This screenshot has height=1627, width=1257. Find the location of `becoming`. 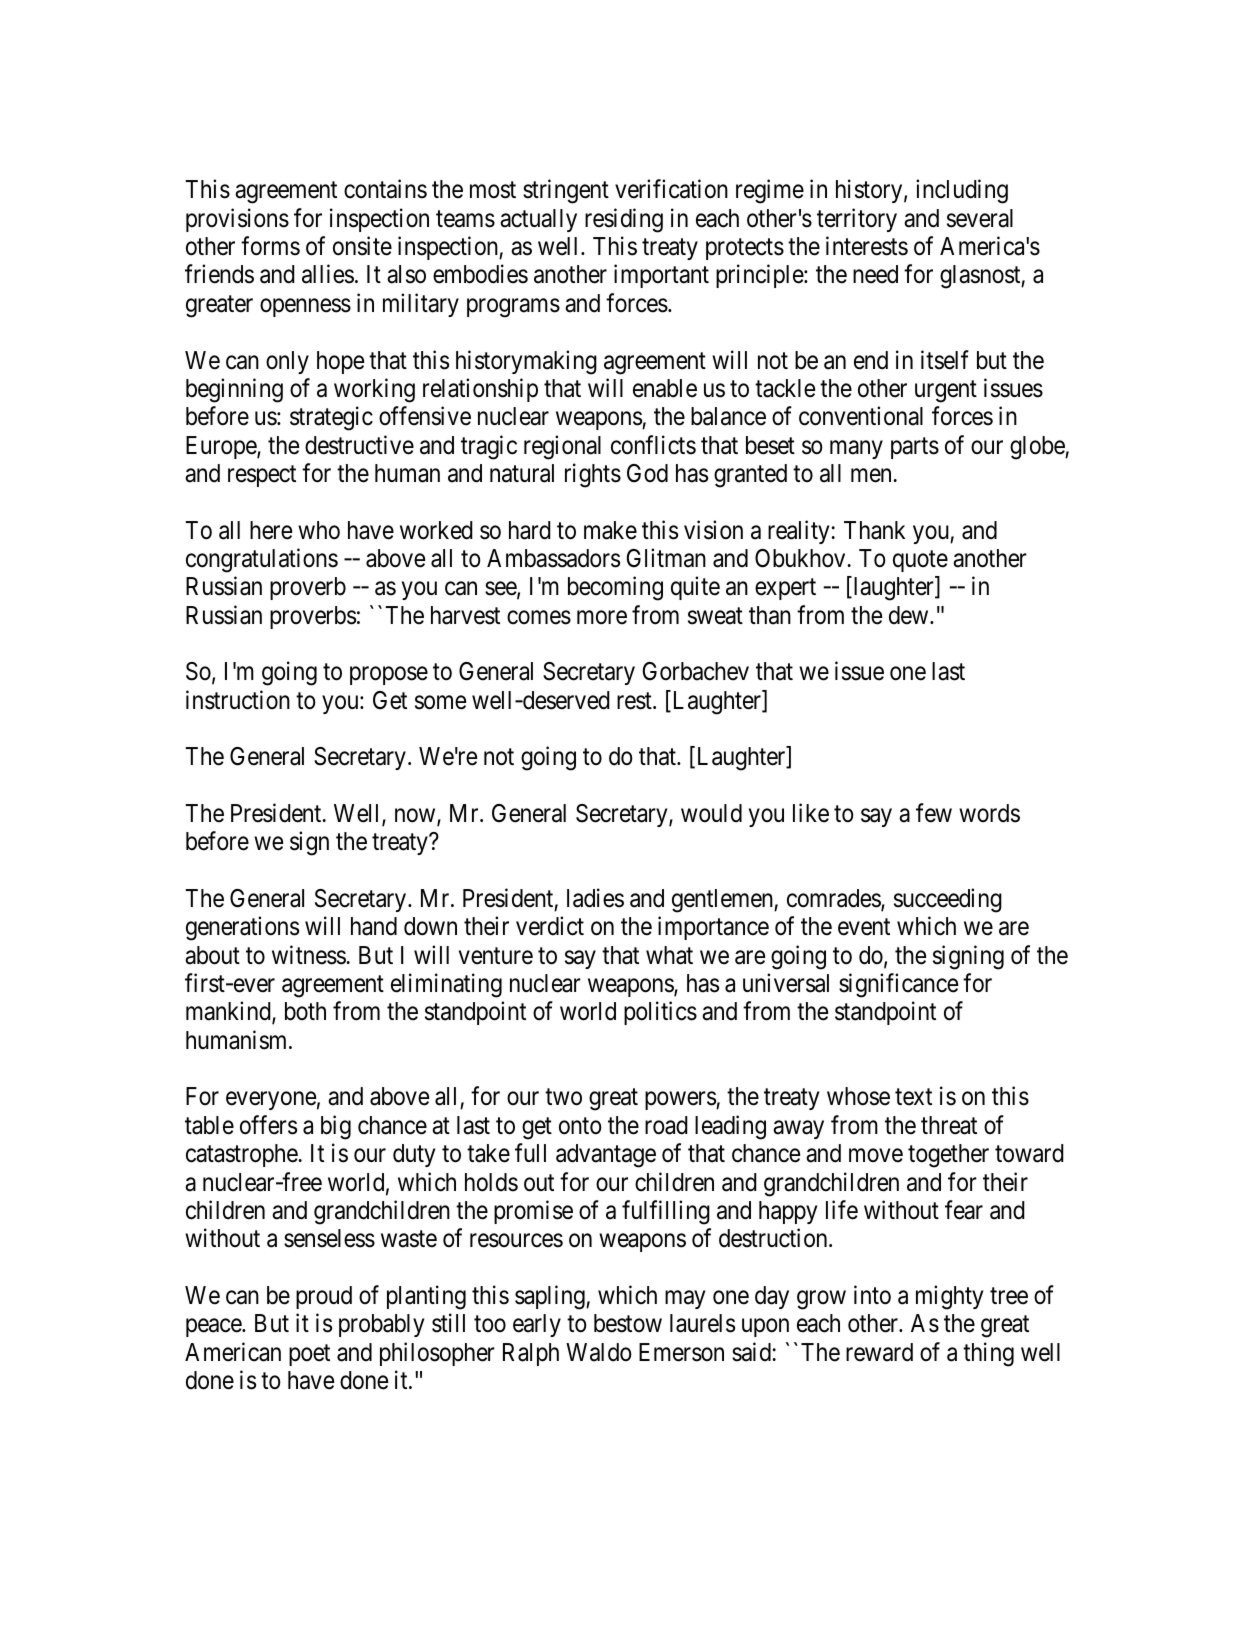

becoming is located at coordinates (615, 589).
